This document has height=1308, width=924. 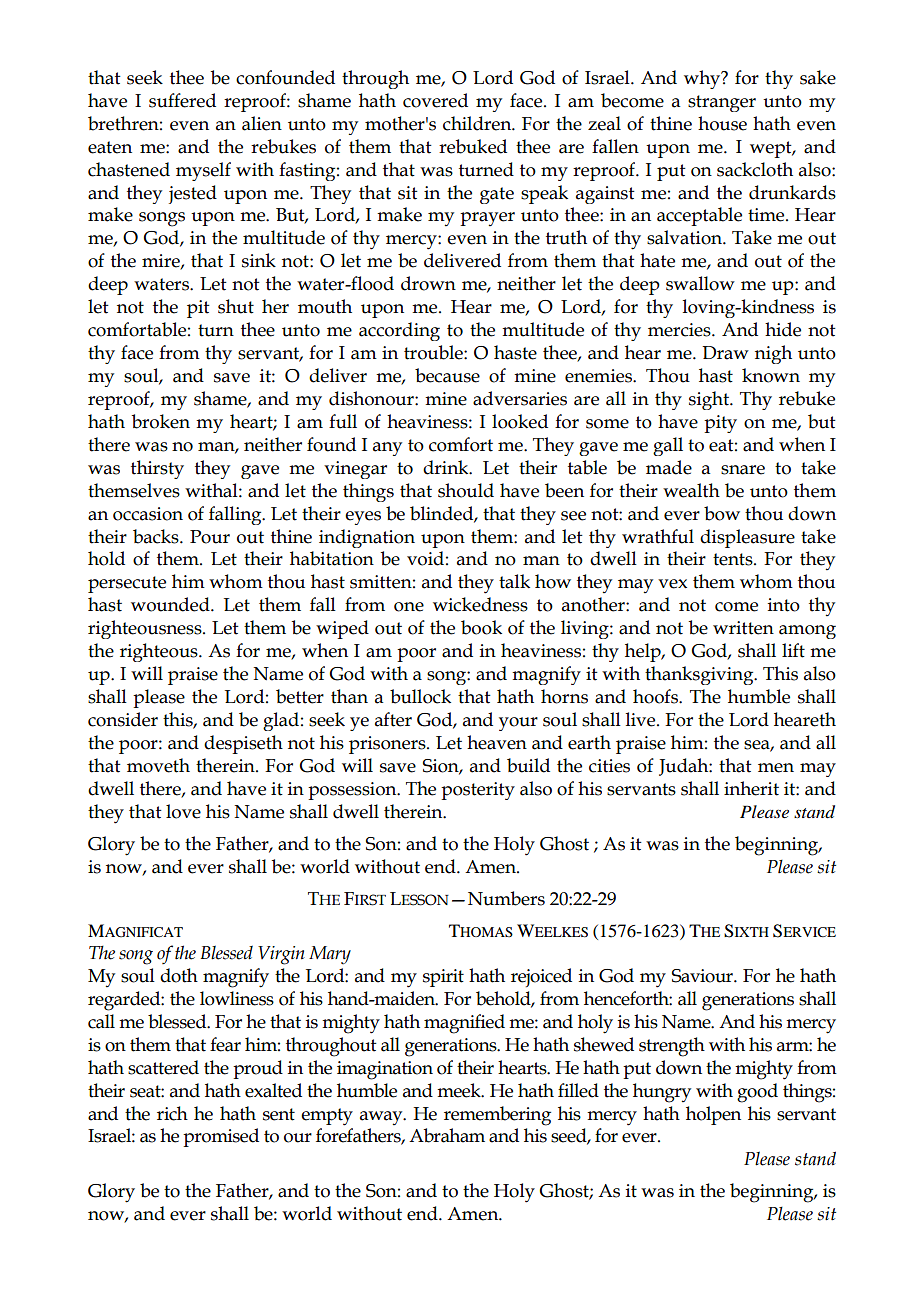 What do you see at coordinates (447, 375) in the document?
I see `because` at bounding box center [447, 375].
